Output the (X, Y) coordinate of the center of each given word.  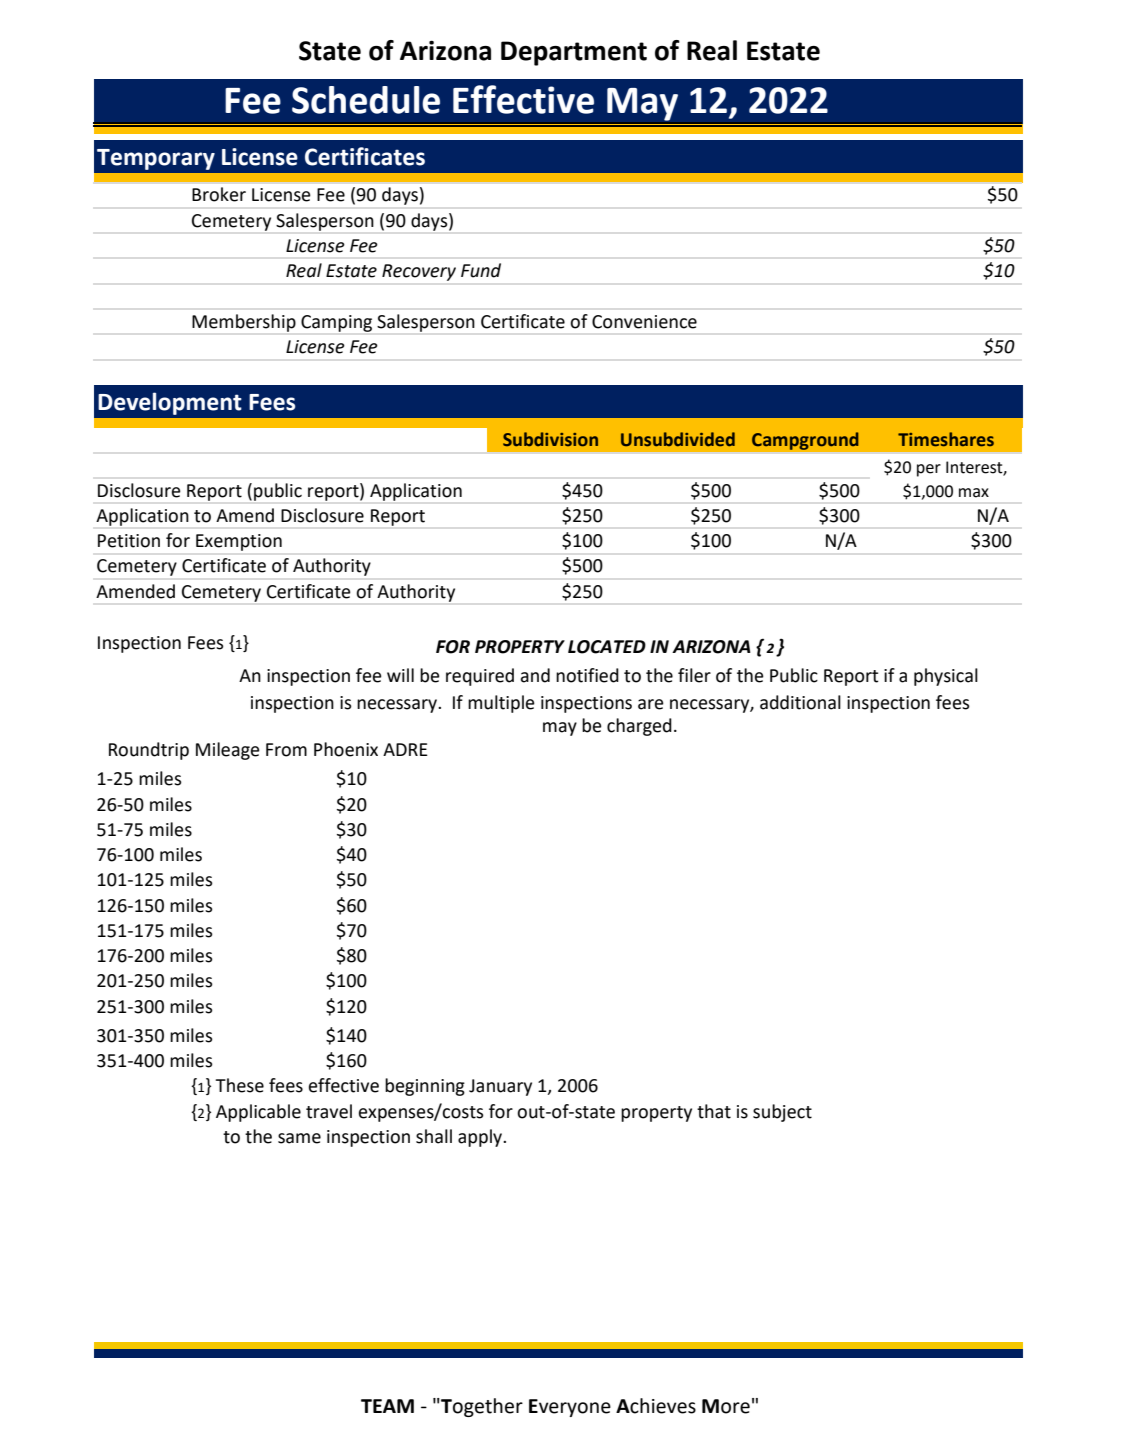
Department (574, 53)
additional (800, 702)
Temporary (156, 159)
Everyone (570, 1408)
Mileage (228, 751)
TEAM (387, 1406)
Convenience (644, 322)
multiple (501, 704)
